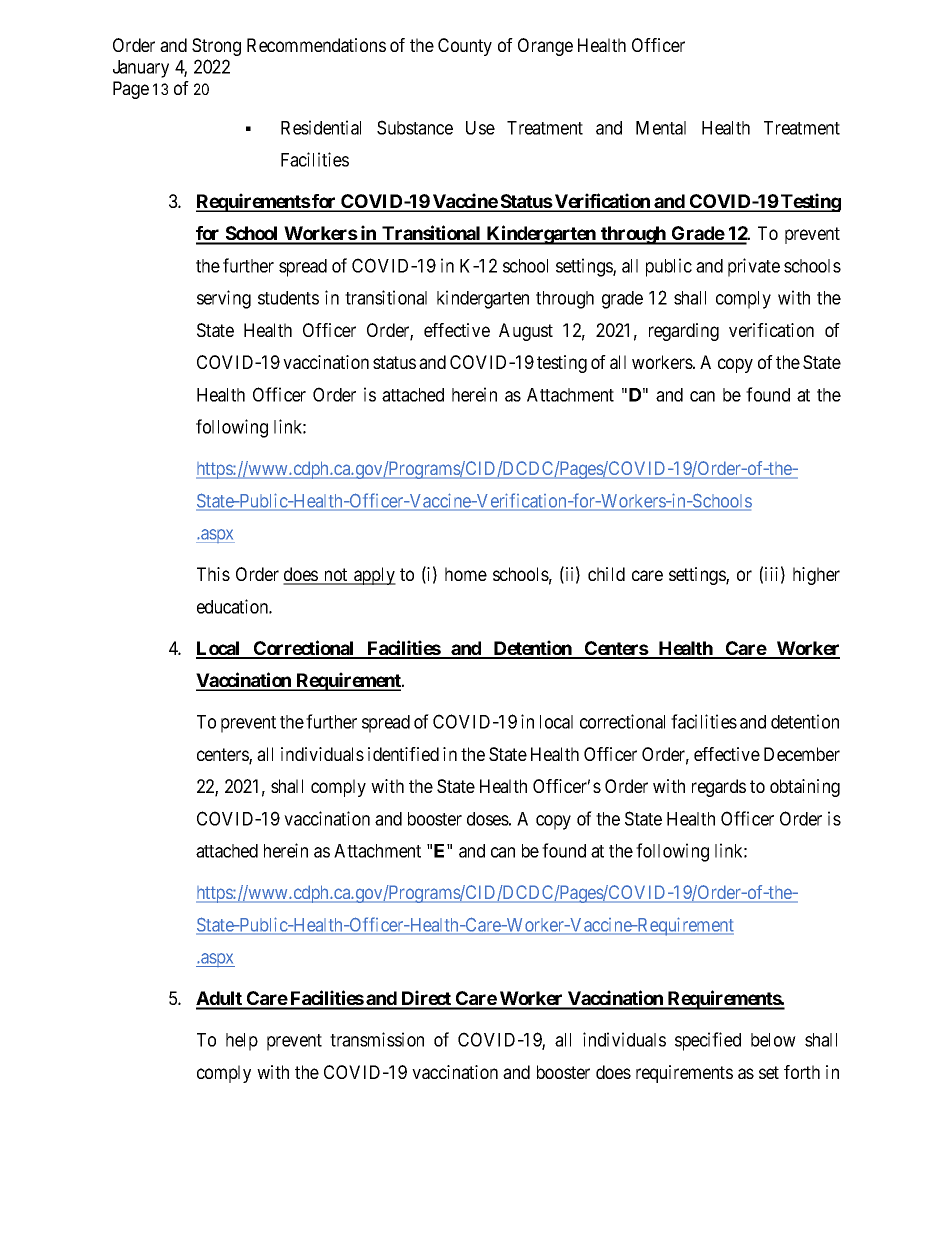 The height and width of the screenshot is (1233, 952). Describe the element at coordinates (213, 574) in the screenshot. I see `This` at that location.
